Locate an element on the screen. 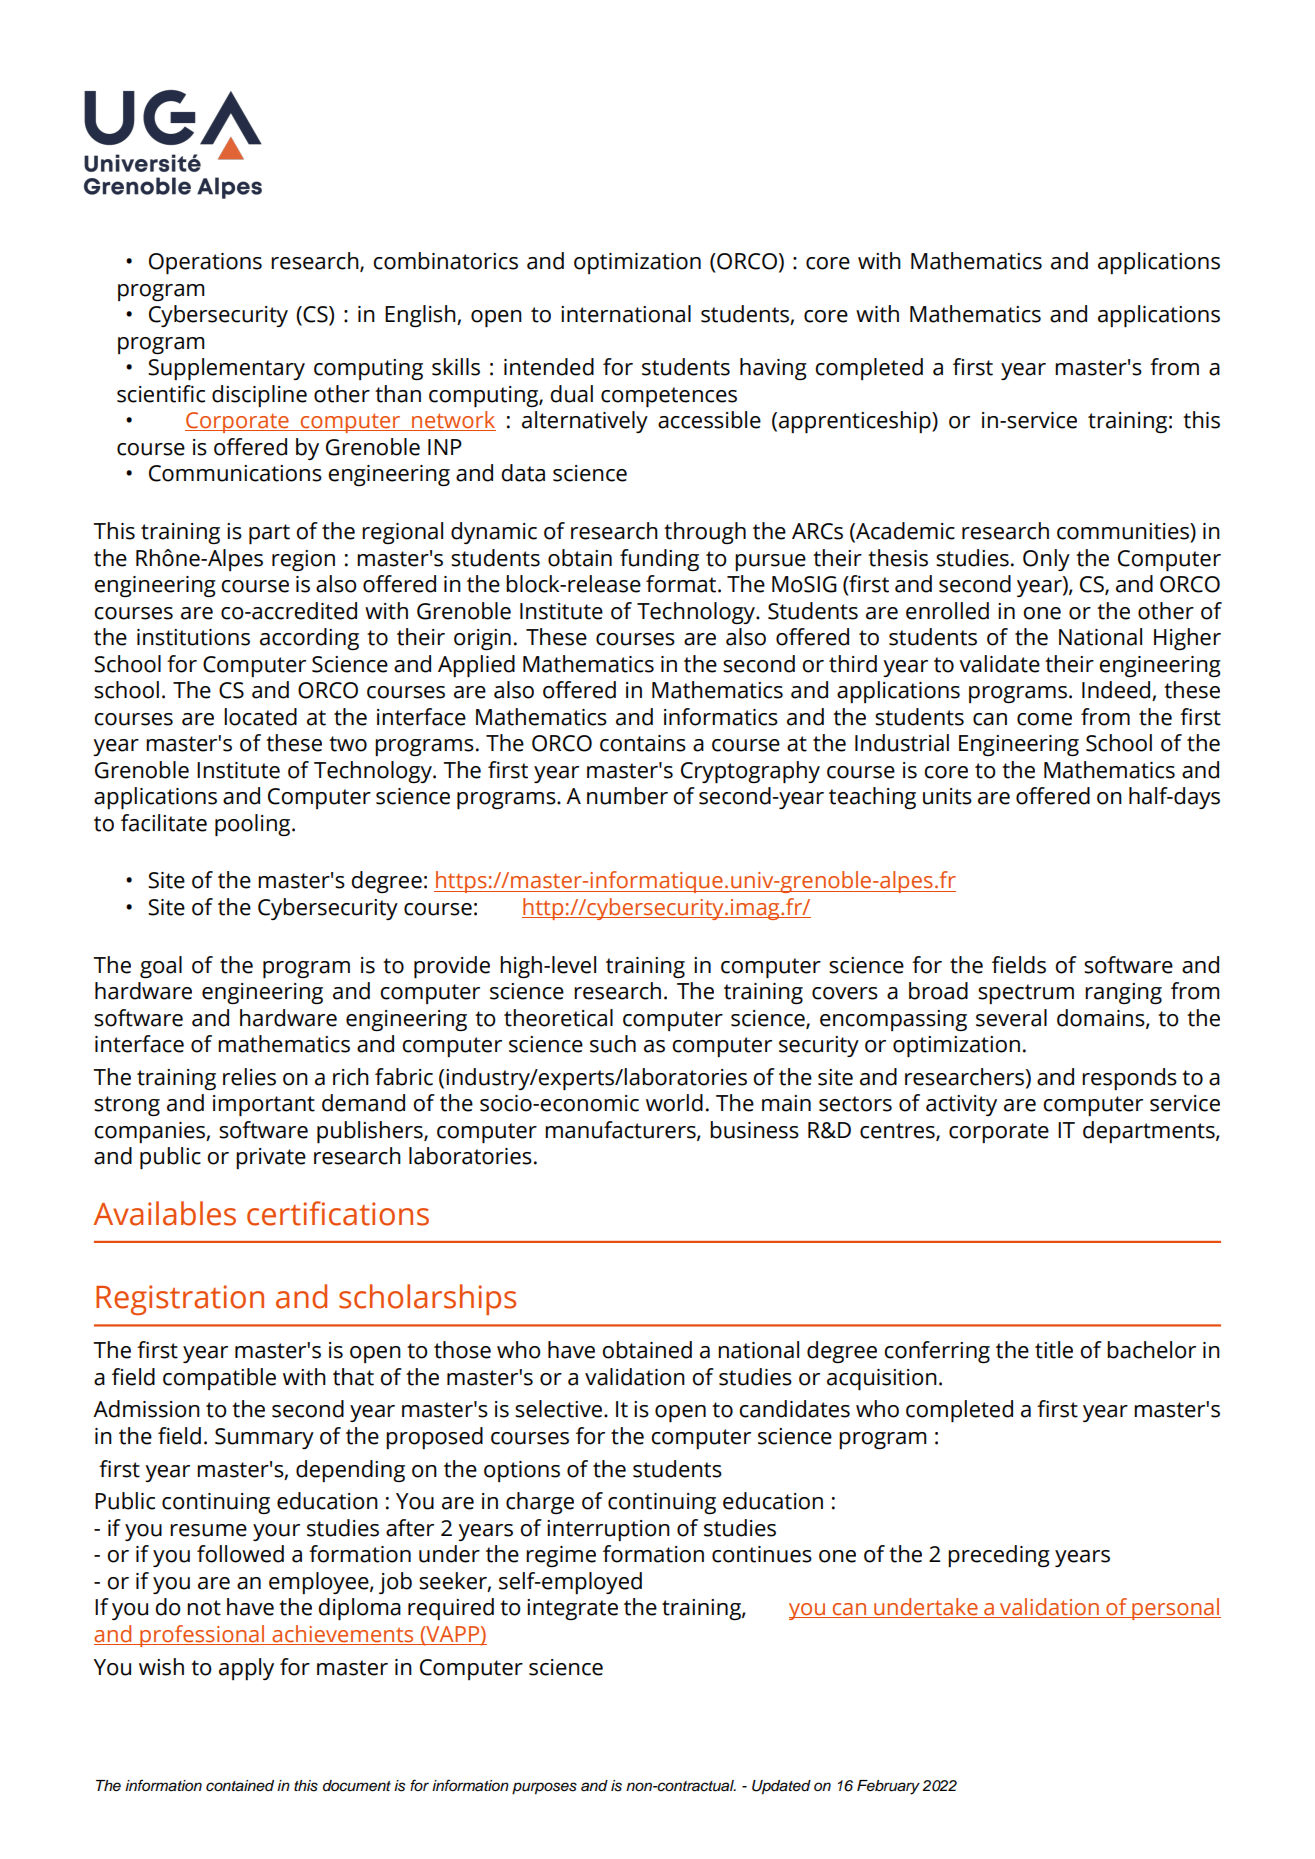 The width and height of the screenshot is (1315, 1859). selective is located at coordinates (558, 1409).
